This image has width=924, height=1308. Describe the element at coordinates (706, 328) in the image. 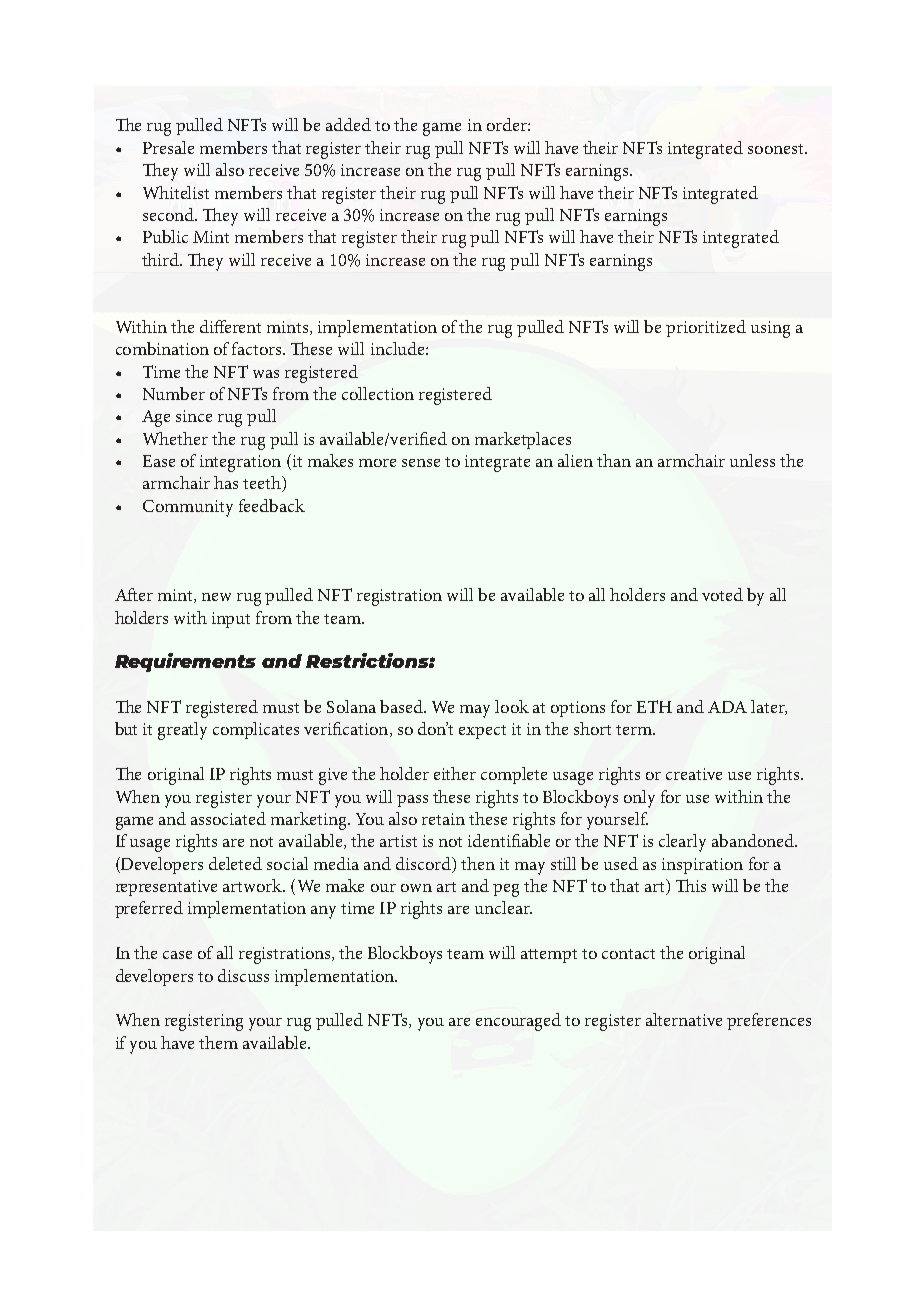

I see `prioritized` at that location.
